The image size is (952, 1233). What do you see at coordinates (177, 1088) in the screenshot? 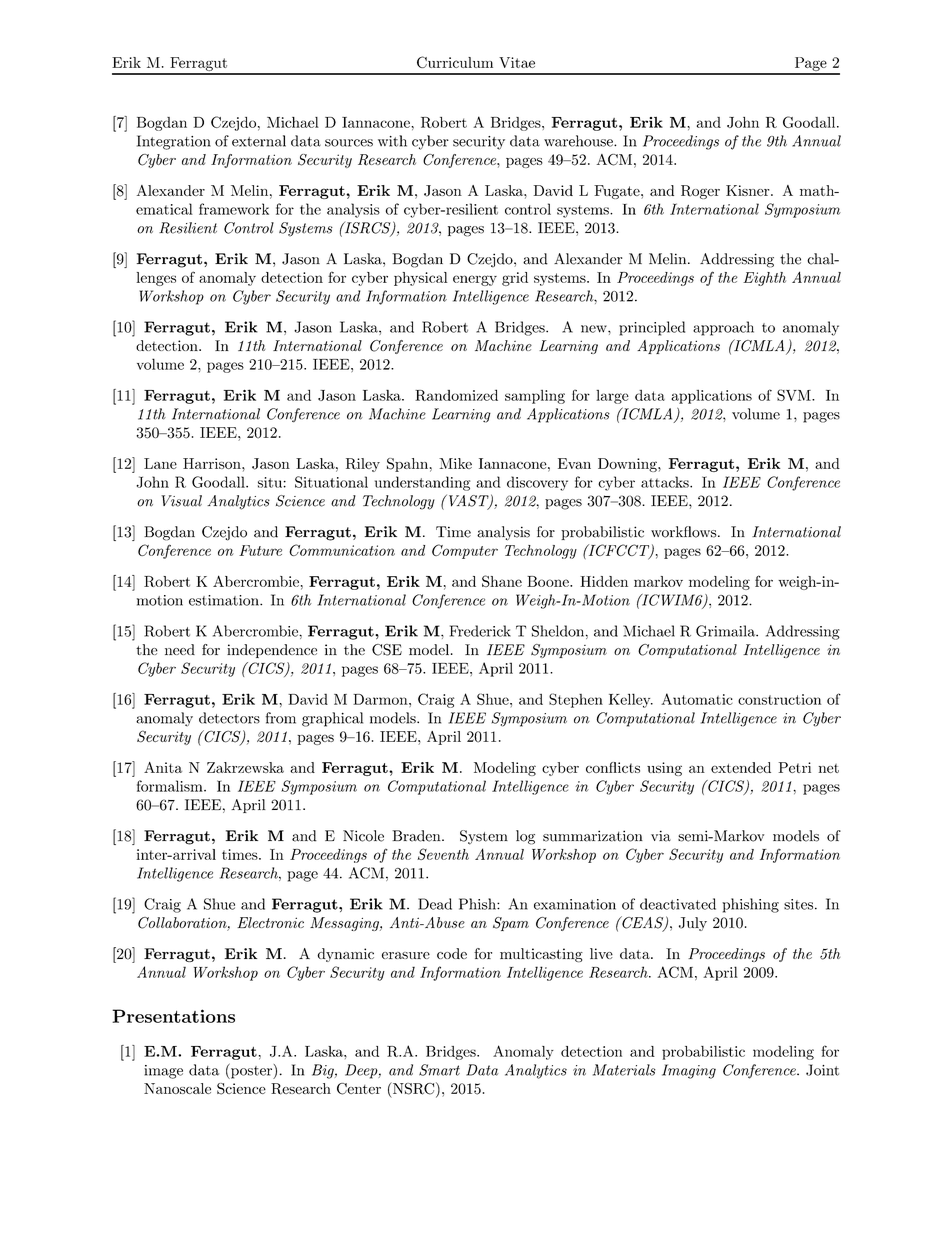
I see `Nanoscale` at bounding box center [177, 1088].
